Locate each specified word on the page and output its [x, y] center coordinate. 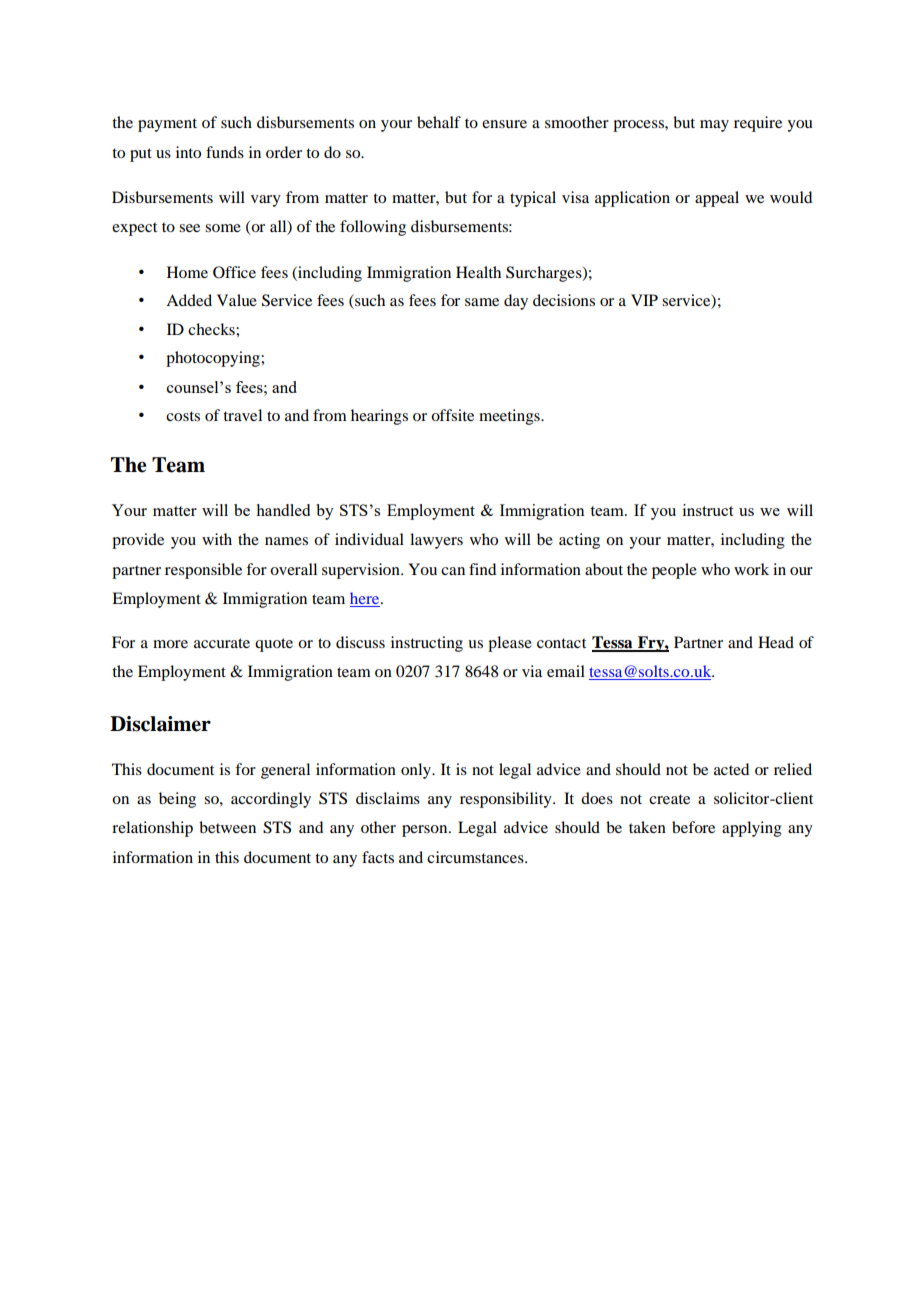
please [510, 644]
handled [283, 510]
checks [212, 329]
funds [225, 152]
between [227, 827]
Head [776, 642]
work [751, 569]
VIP [644, 300]
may [714, 126]
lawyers [436, 541]
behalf [439, 122]
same [482, 302]
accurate [222, 643]
